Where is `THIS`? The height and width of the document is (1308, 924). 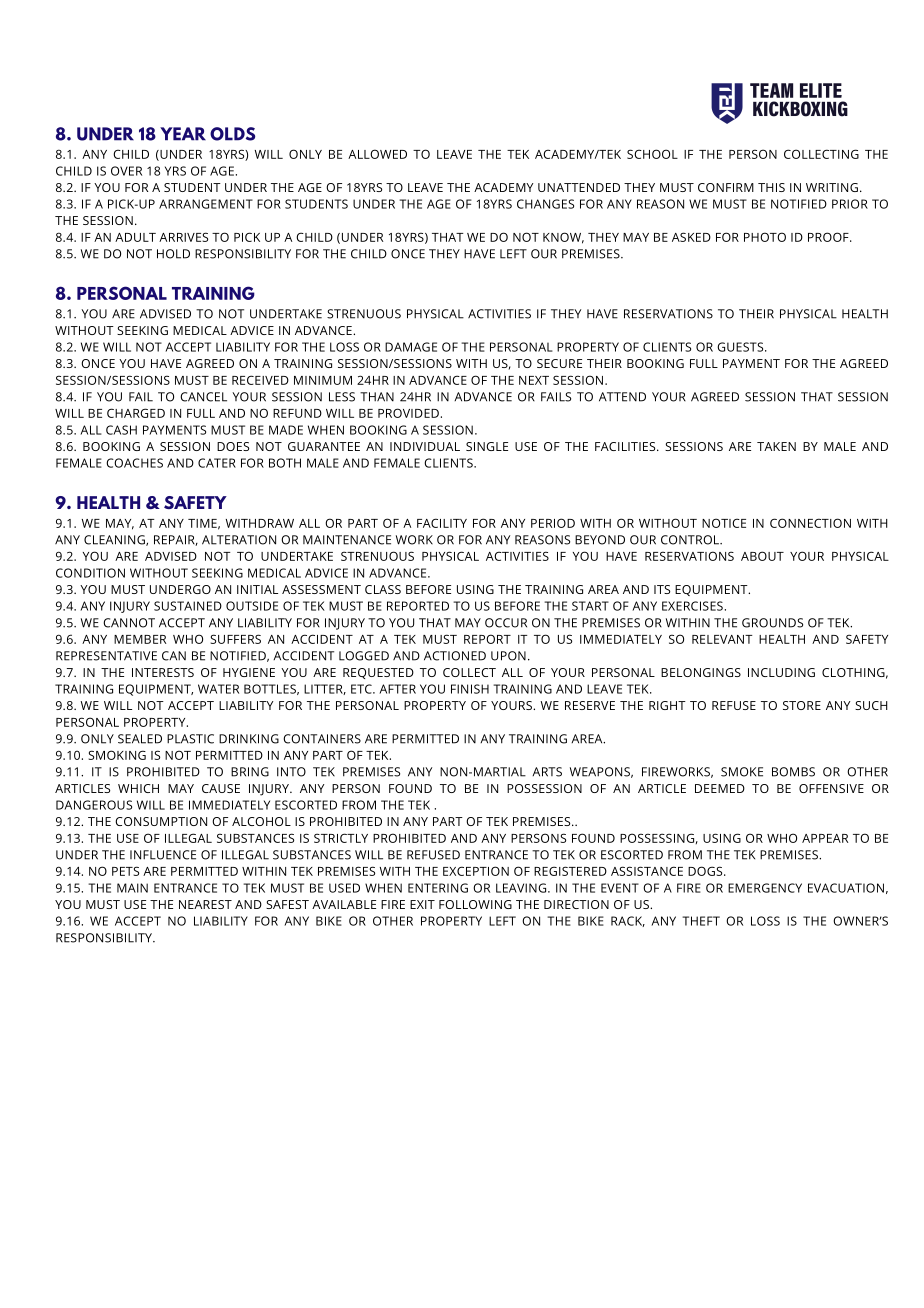 THIS is located at coordinates (771, 187).
